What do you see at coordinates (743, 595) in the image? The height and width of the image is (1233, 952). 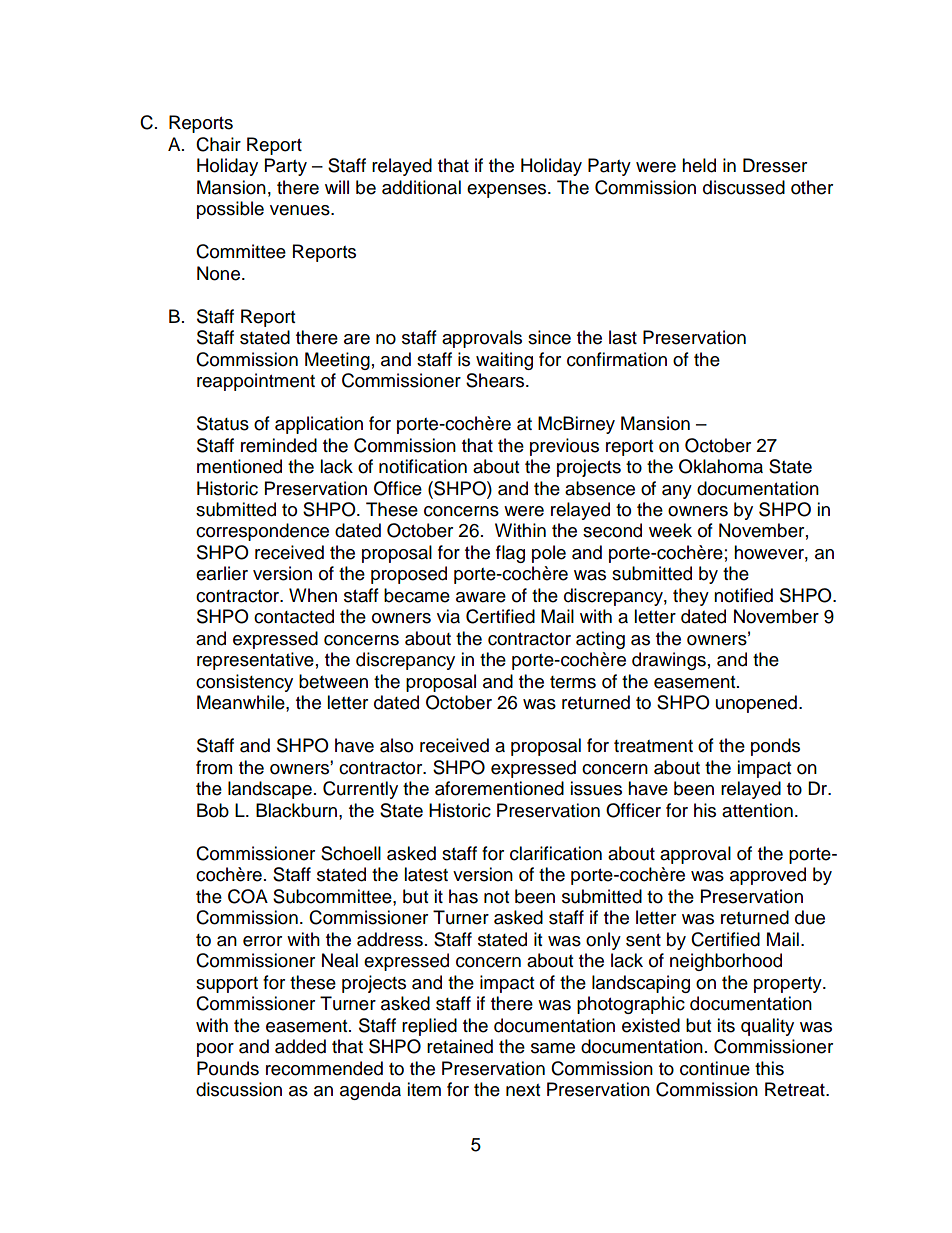 I see `notified` at bounding box center [743, 595].
